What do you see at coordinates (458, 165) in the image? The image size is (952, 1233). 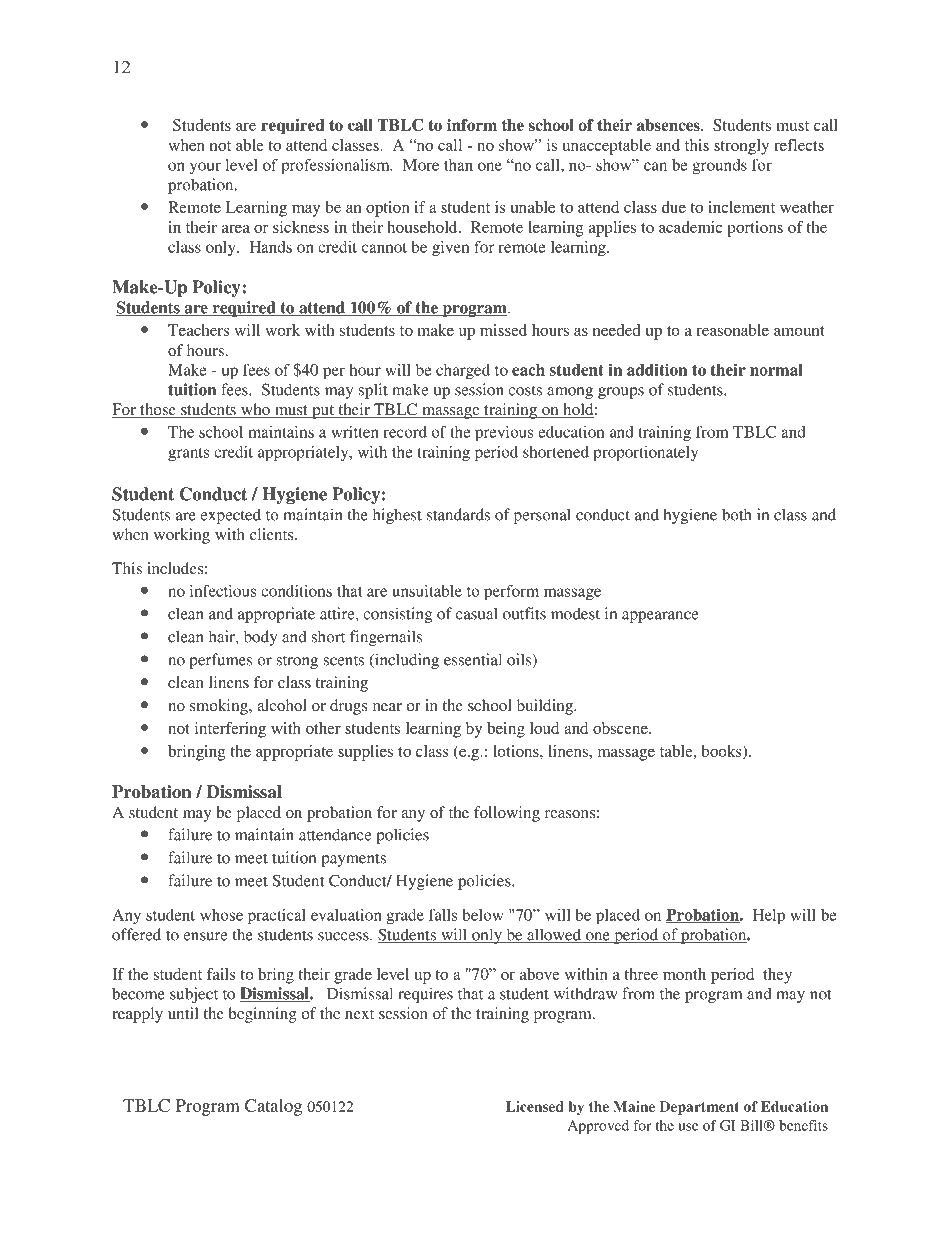 I see `than` at bounding box center [458, 165].
